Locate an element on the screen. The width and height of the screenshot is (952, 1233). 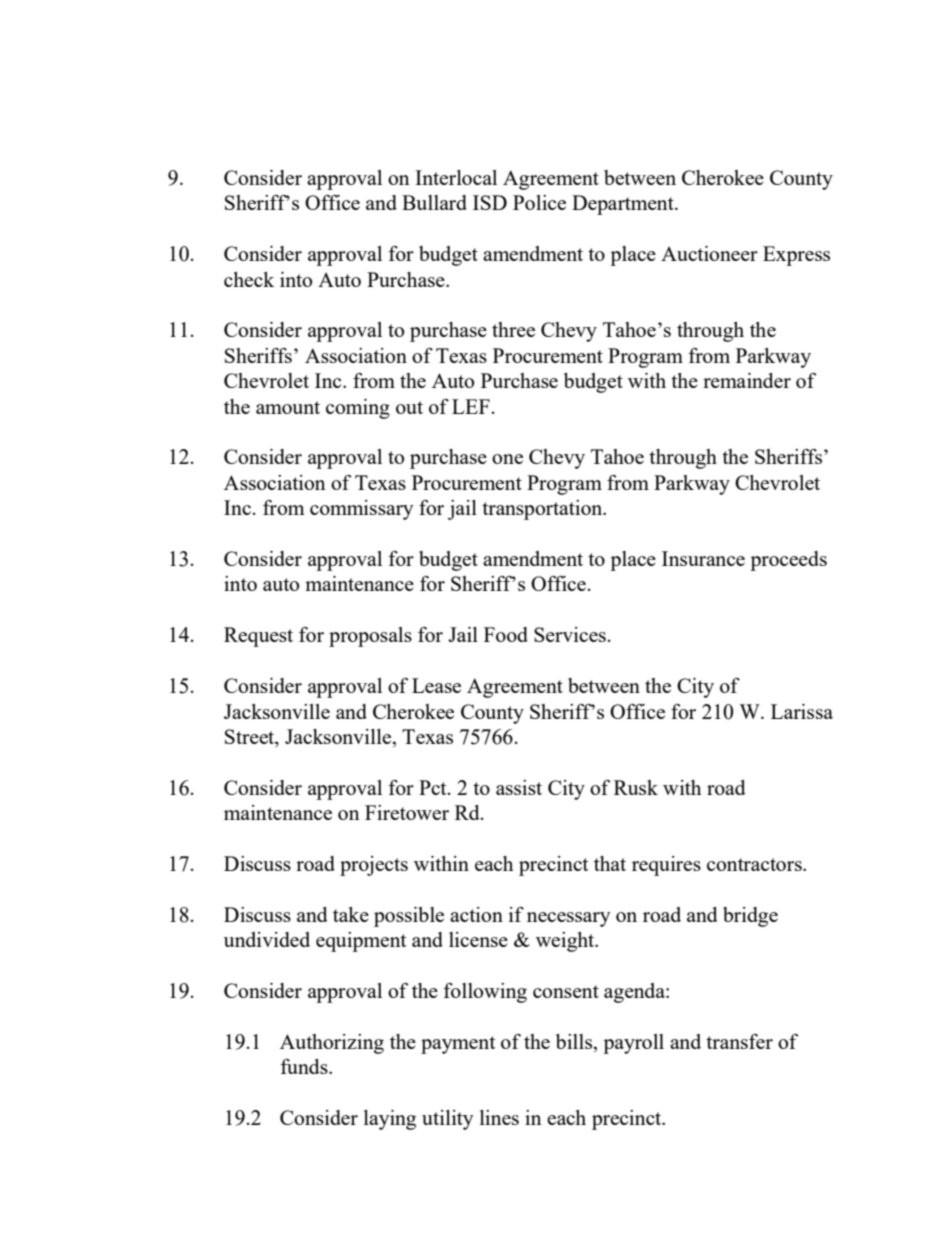
transportation is located at coordinates (543, 510).
